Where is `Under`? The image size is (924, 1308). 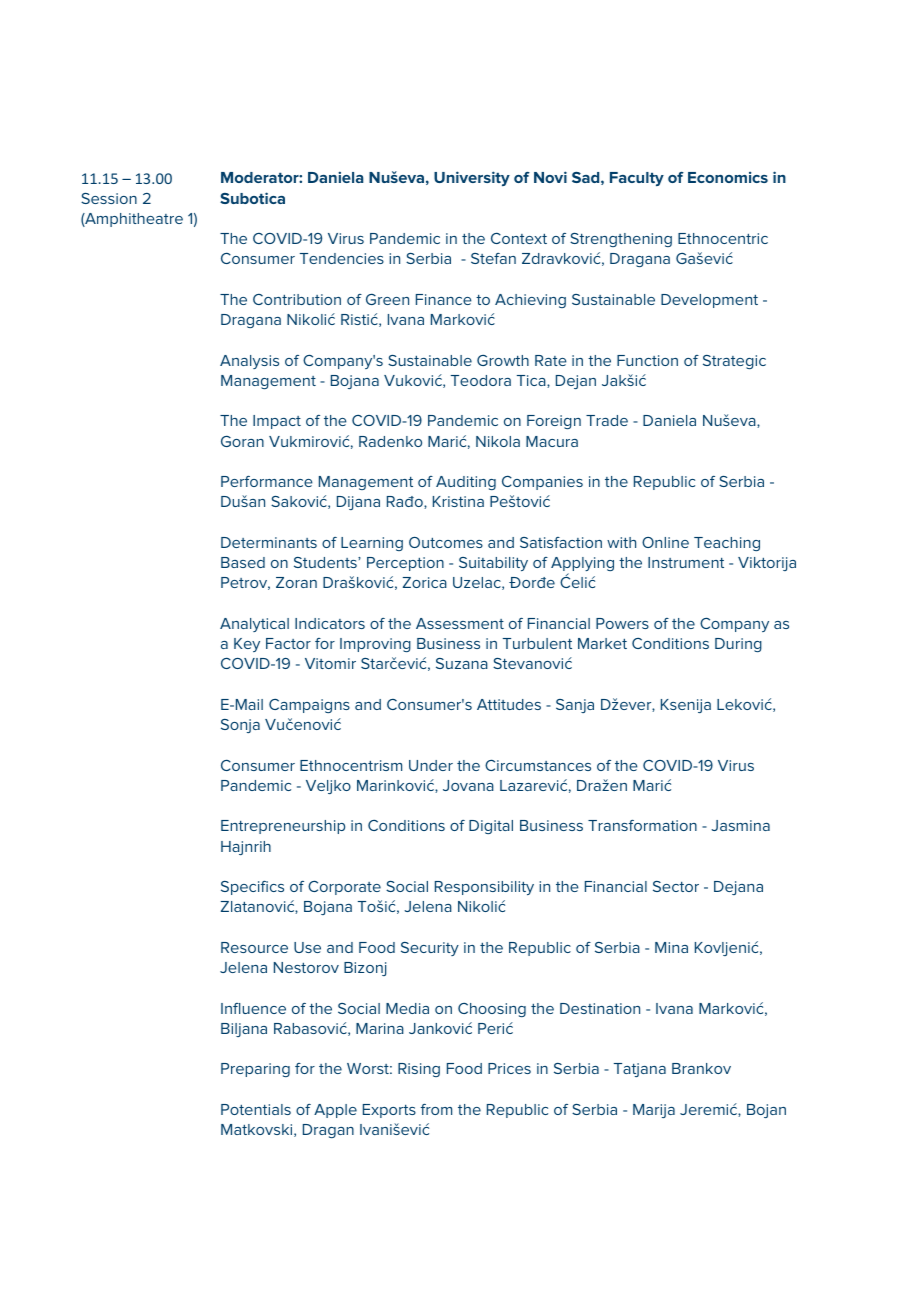
Under is located at coordinates (431, 765).
